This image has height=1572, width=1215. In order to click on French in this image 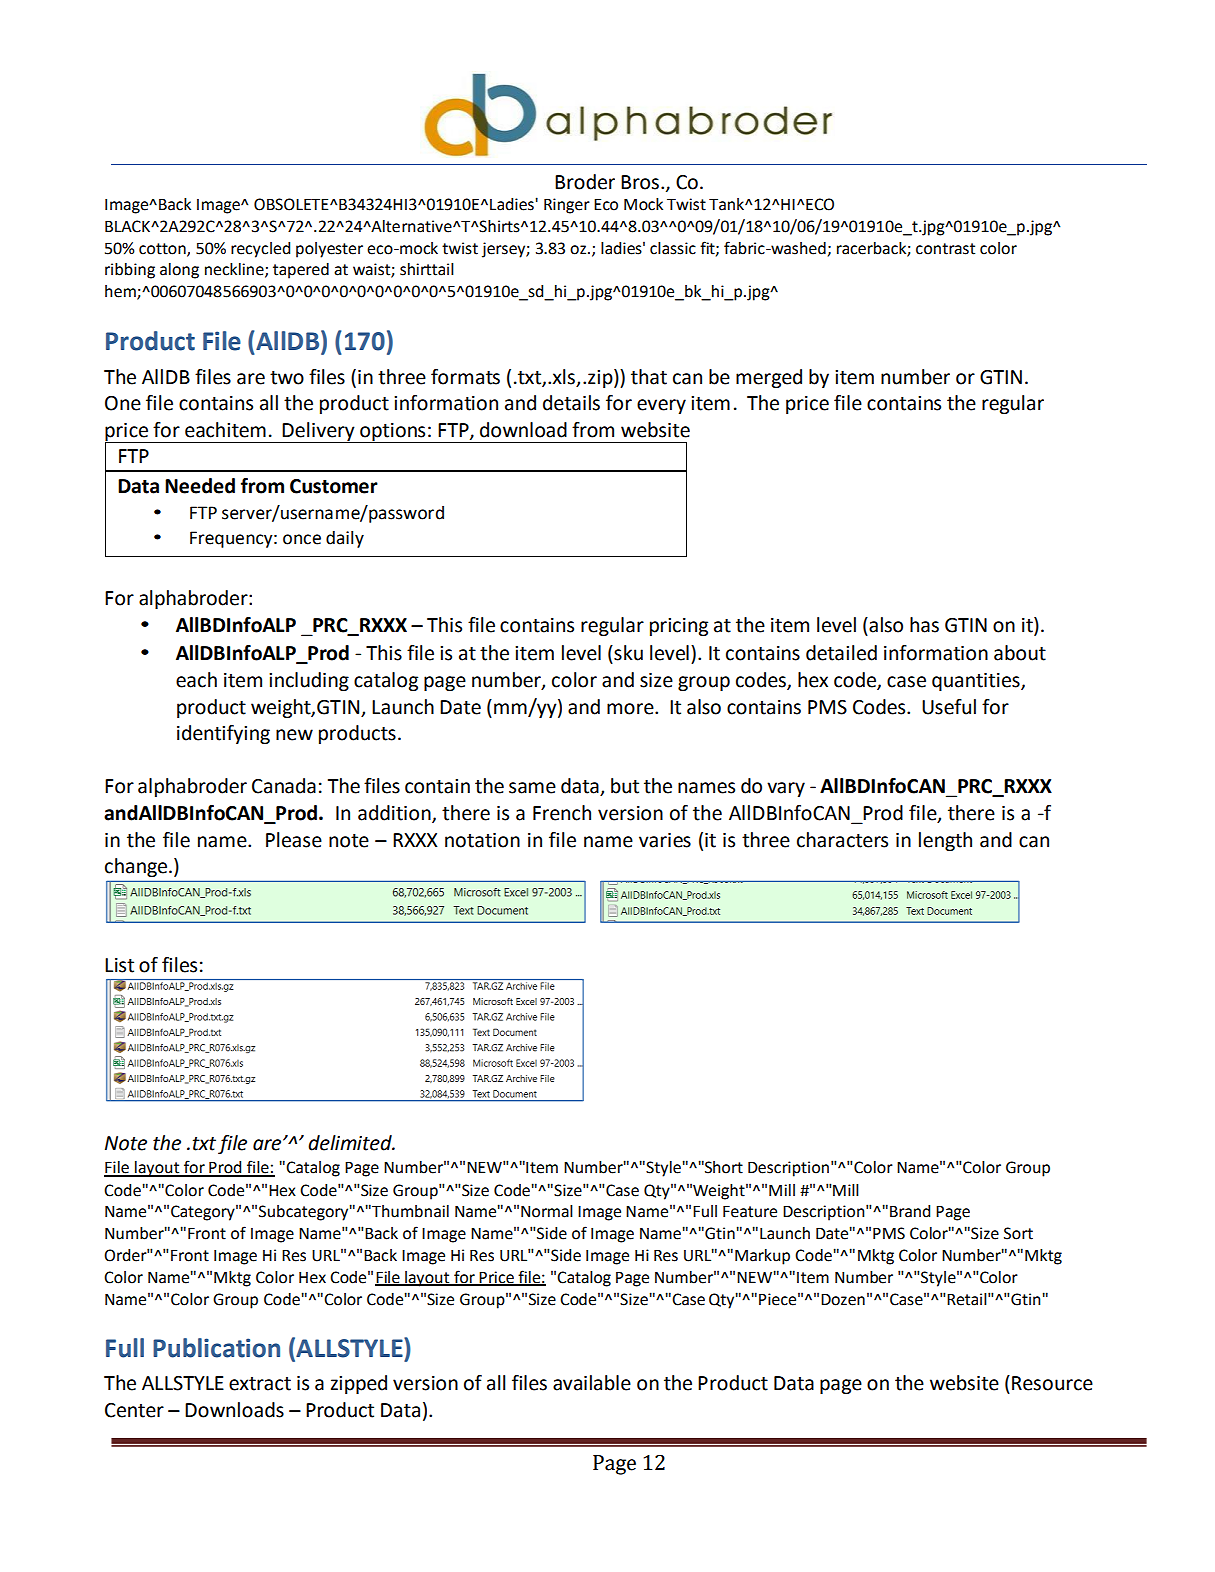, I will do `click(562, 813)`.
